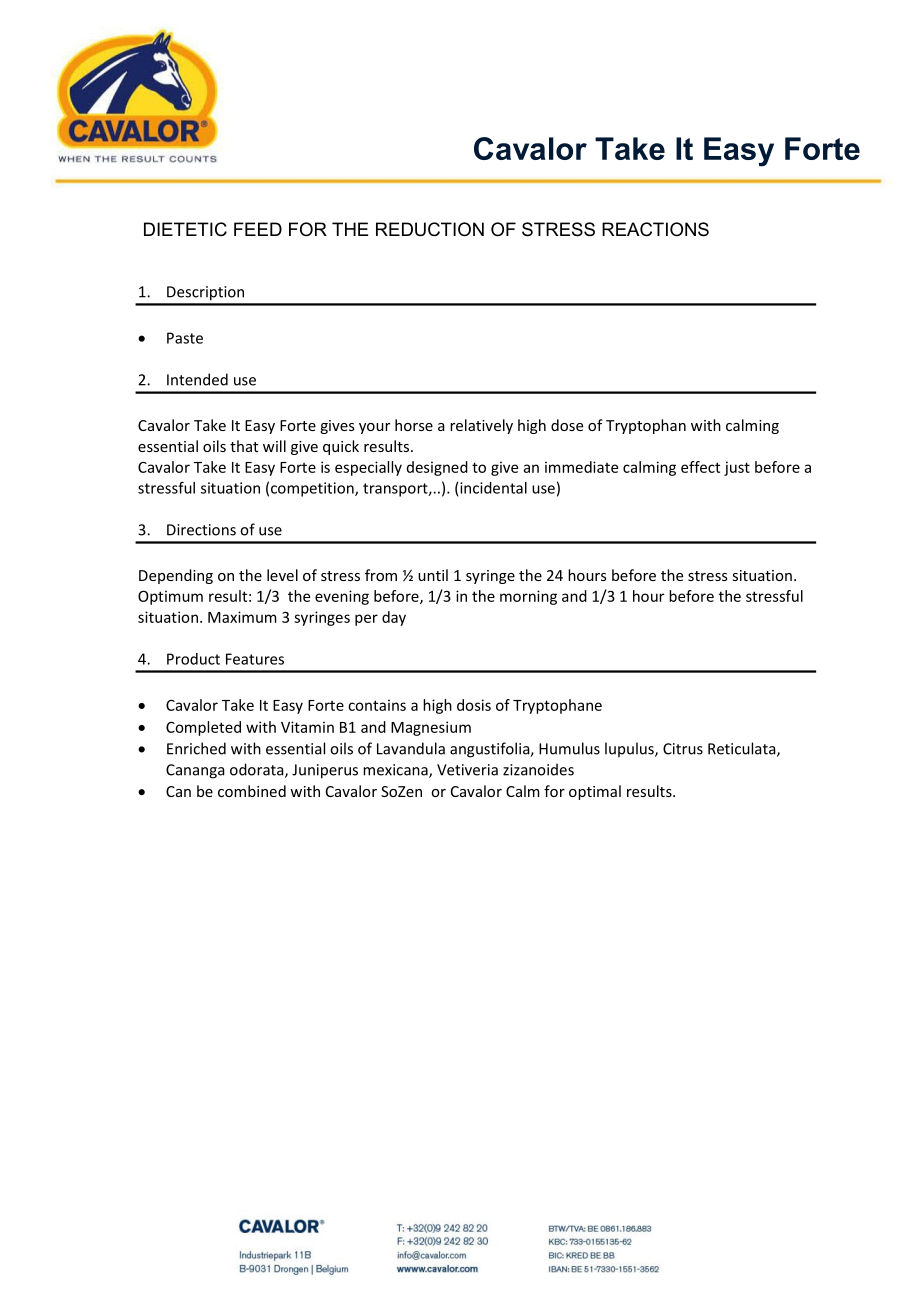 The width and height of the page is (924, 1308). I want to click on Directions, so click(201, 530).
